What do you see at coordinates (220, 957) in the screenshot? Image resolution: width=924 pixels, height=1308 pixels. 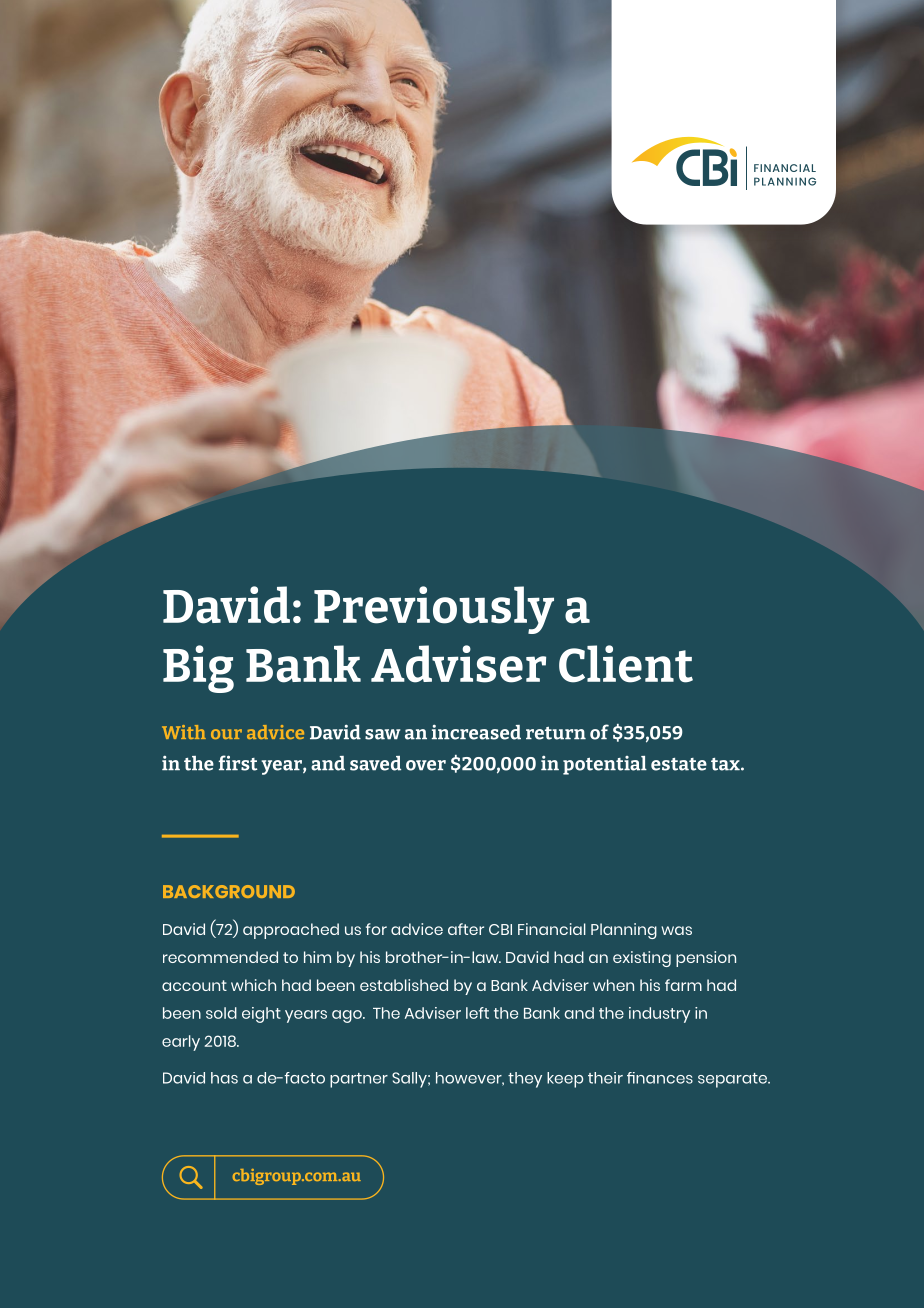 I see `recommended` at bounding box center [220, 957].
